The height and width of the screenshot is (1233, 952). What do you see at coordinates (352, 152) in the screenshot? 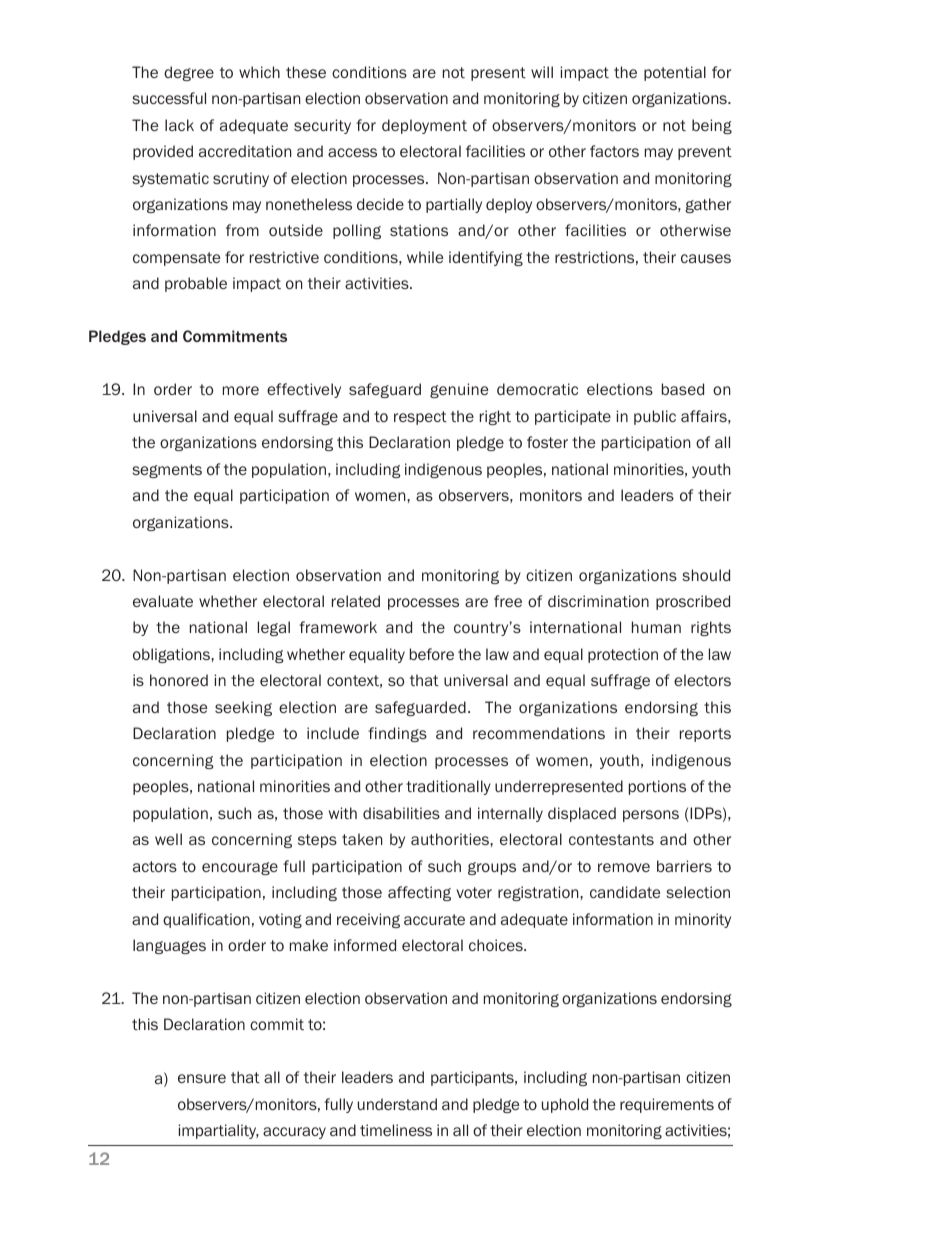
I see `access` at bounding box center [352, 152].
